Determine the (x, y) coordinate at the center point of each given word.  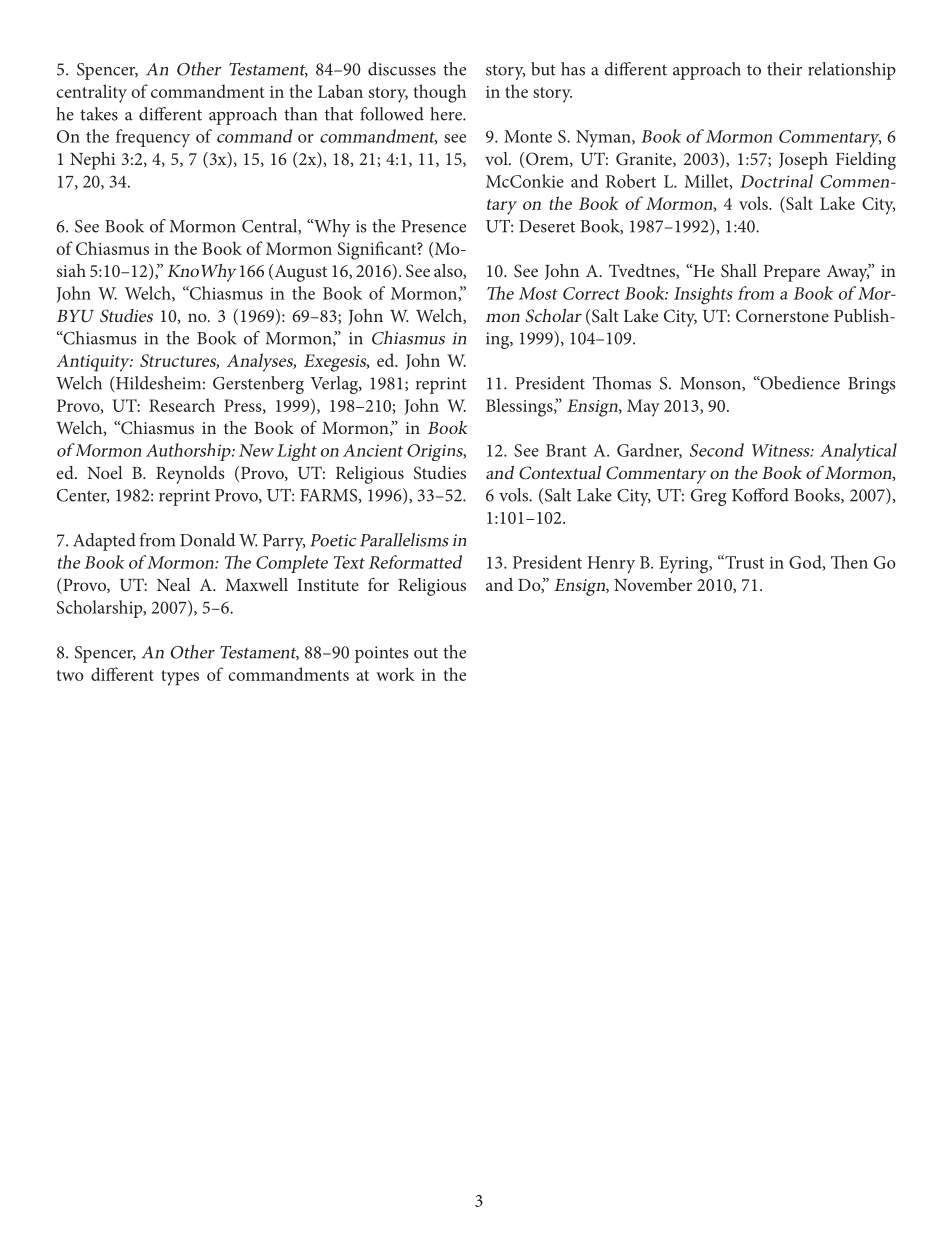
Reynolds (190, 475)
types (180, 678)
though (440, 93)
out (426, 653)
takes (99, 114)
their (784, 69)
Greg (708, 497)
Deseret (547, 226)
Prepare (791, 273)
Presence (434, 226)
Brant (566, 450)
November (653, 584)
